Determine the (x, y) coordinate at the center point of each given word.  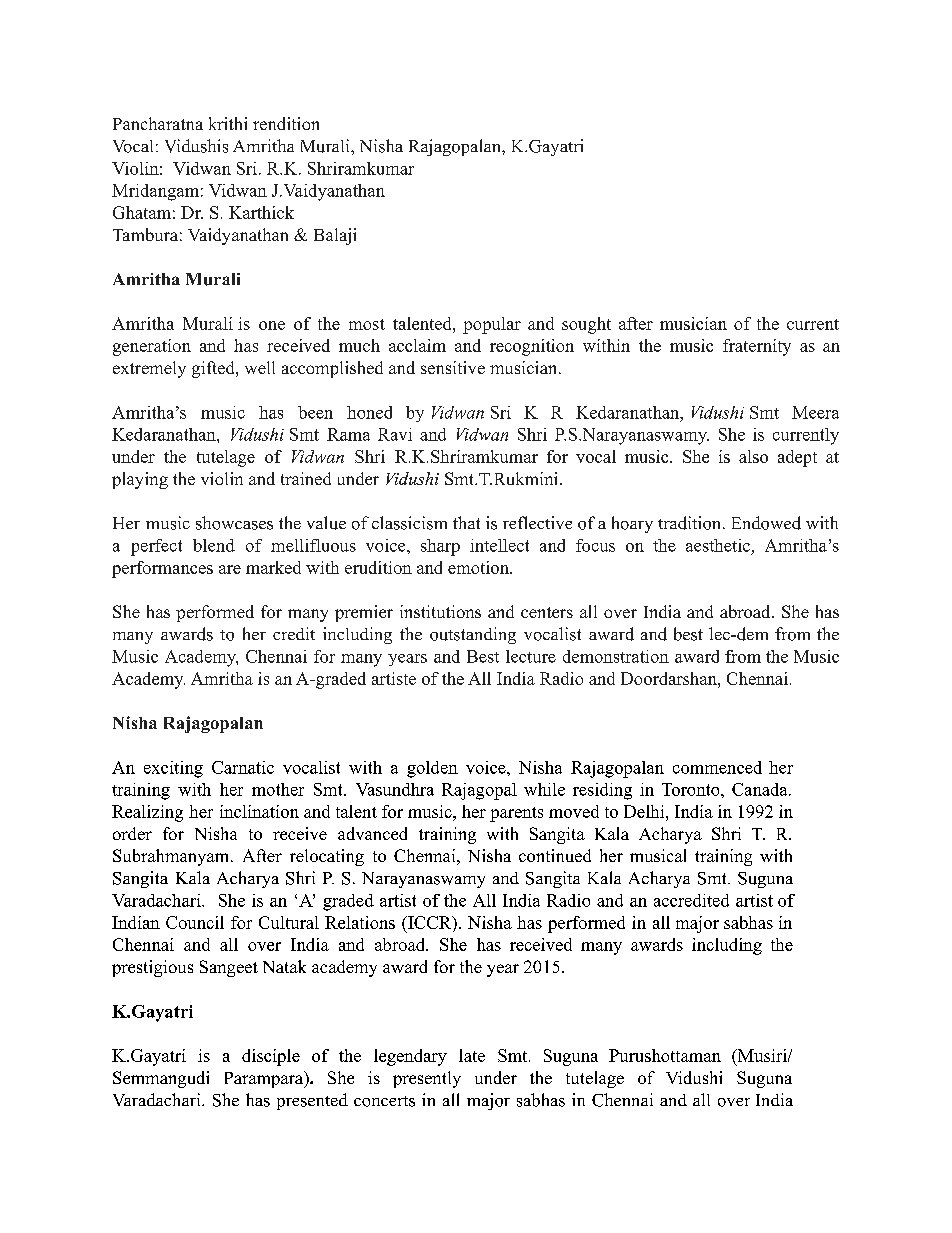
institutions (440, 611)
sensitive (453, 367)
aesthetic (718, 545)
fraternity (757, 347)
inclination (259, 811)
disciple (271, 1057)
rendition (286, 123)
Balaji (335, 236)
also (753, 456)
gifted (214, 369)
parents (516, 814)
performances (162, 569)
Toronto (692, 789)
